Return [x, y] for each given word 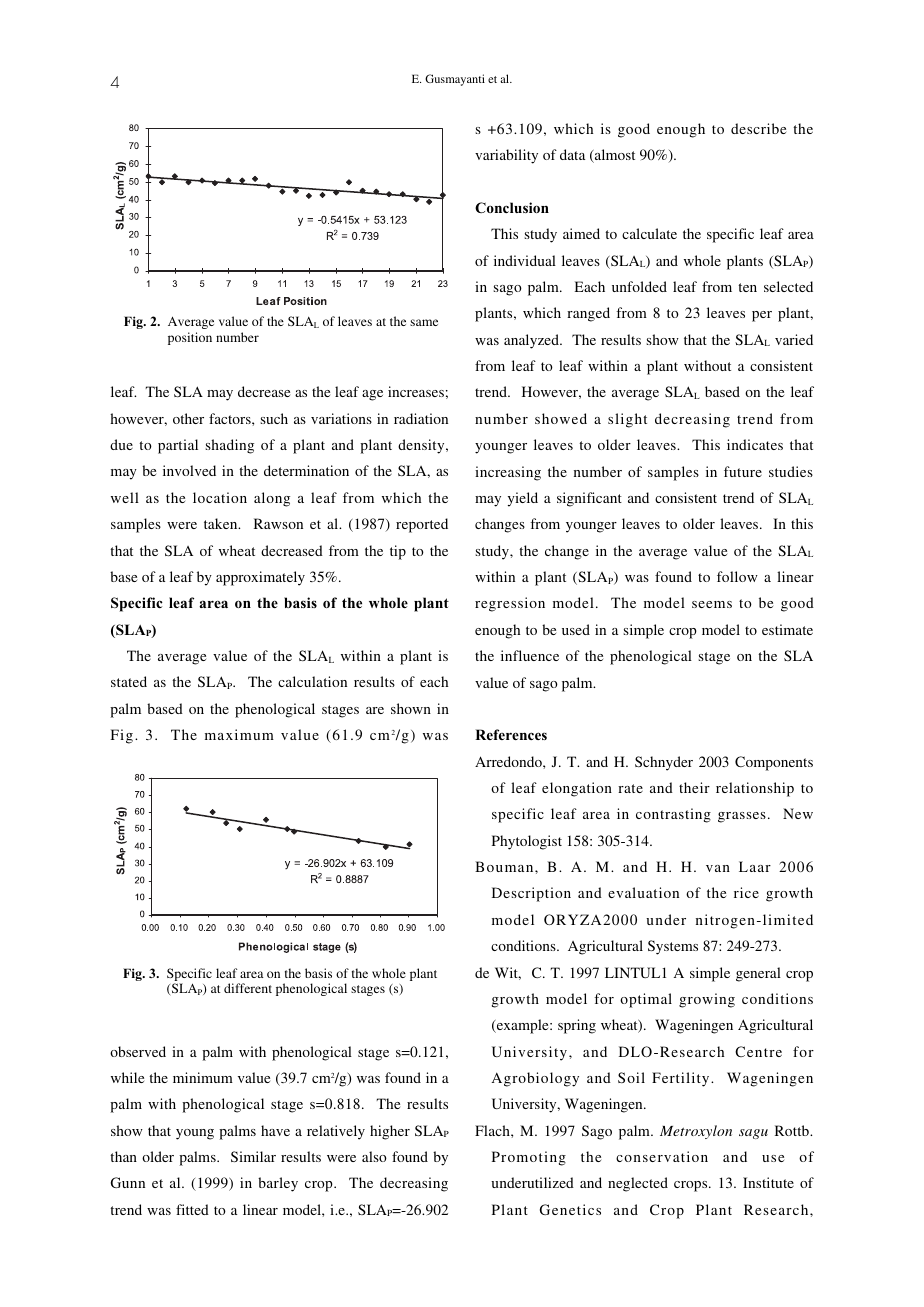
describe [758, 128]
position [190, 338]
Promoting [529, 1158]
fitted [192, 1209]
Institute [768, 1182]
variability [506, 156]
